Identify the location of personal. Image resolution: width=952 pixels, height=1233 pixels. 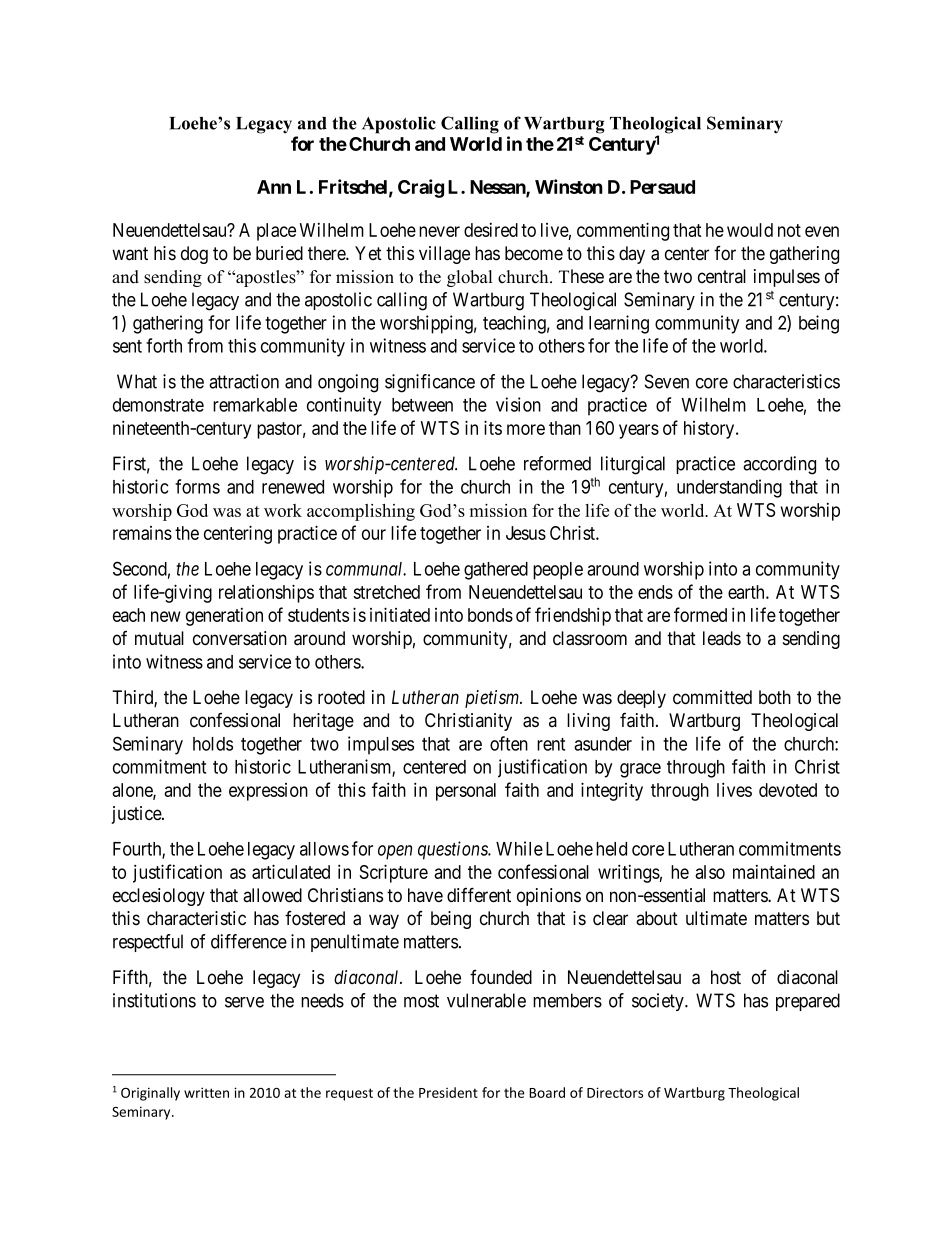
(466, 792).
